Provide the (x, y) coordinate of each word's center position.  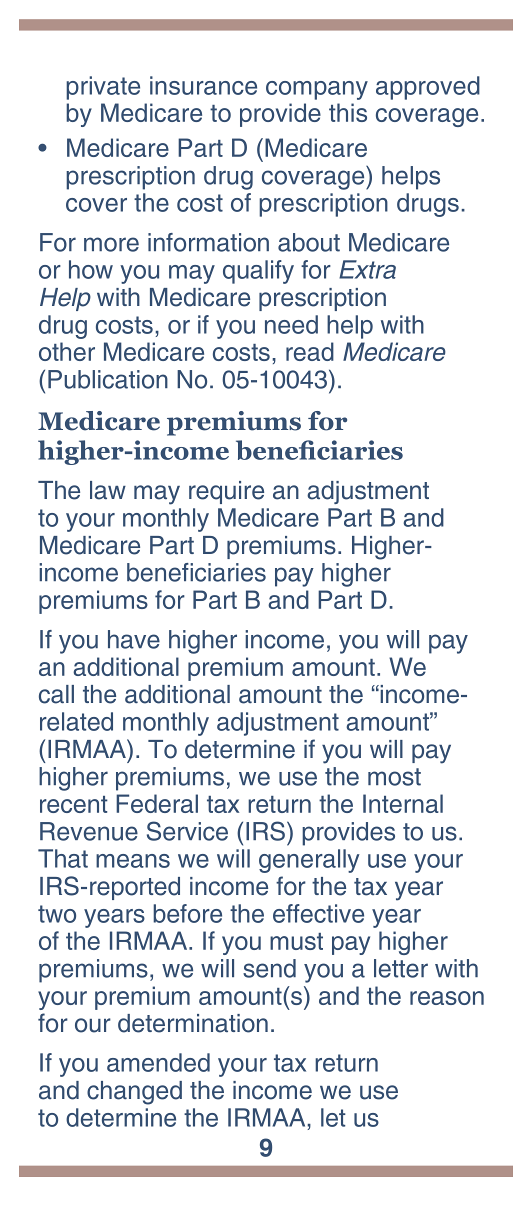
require (226, 492)
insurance (203, 85)
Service (187, 831)
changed (134, 1093)
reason (447, 998)
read (310, 351)
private (103, 88)
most (394, 777)
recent (74, 804)
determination (193, 1023)
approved (428, 88)
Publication (108, 379)
